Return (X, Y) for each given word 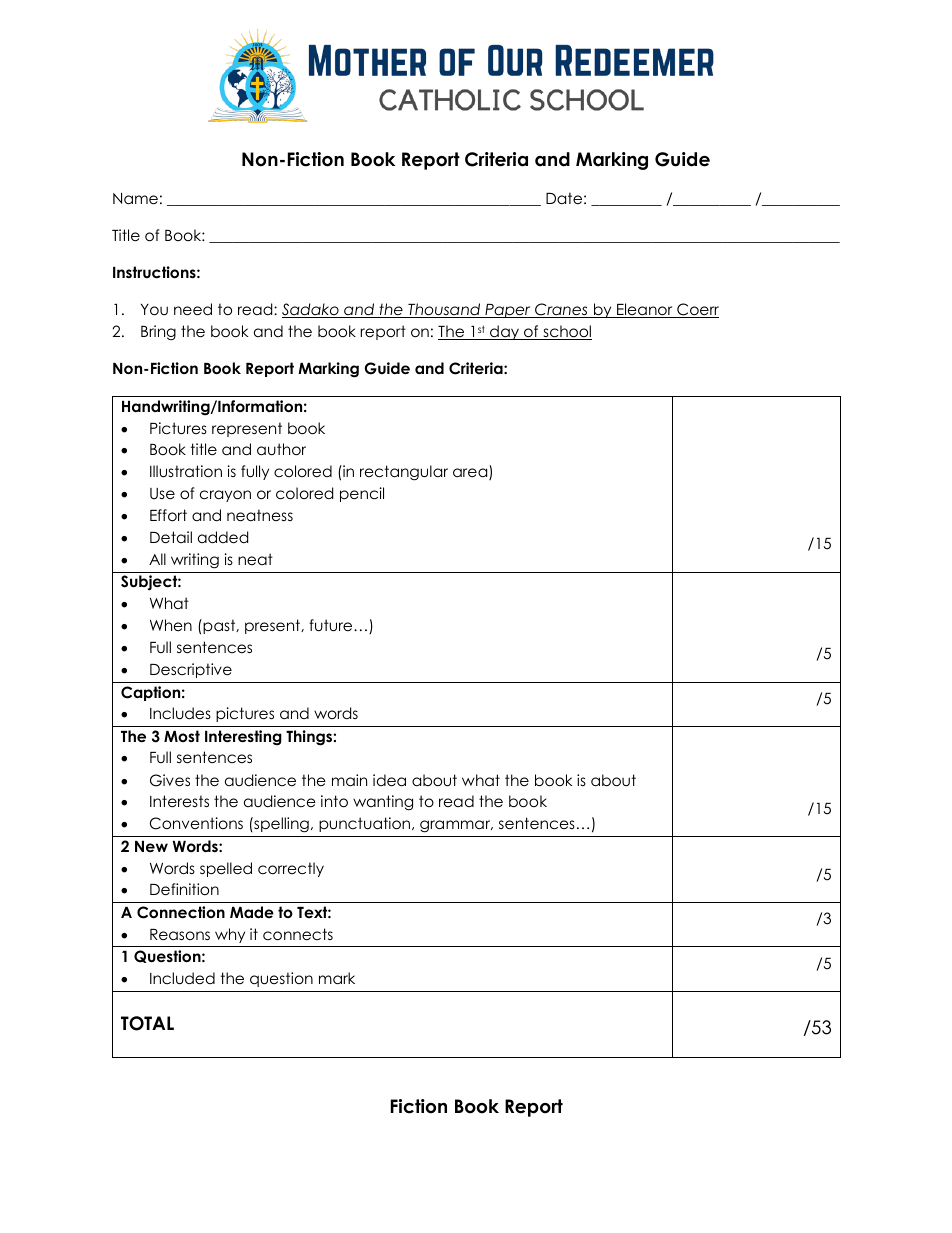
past (219, 626)
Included (182, 978)
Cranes (561, 310)
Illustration (186, 471)
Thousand (444, 310)
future (332, 625)
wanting (383, 803)
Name (135, 199)
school (566, 332)
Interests (179, 801)
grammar (456, 826)
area (471, 474)
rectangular (404, 473)
